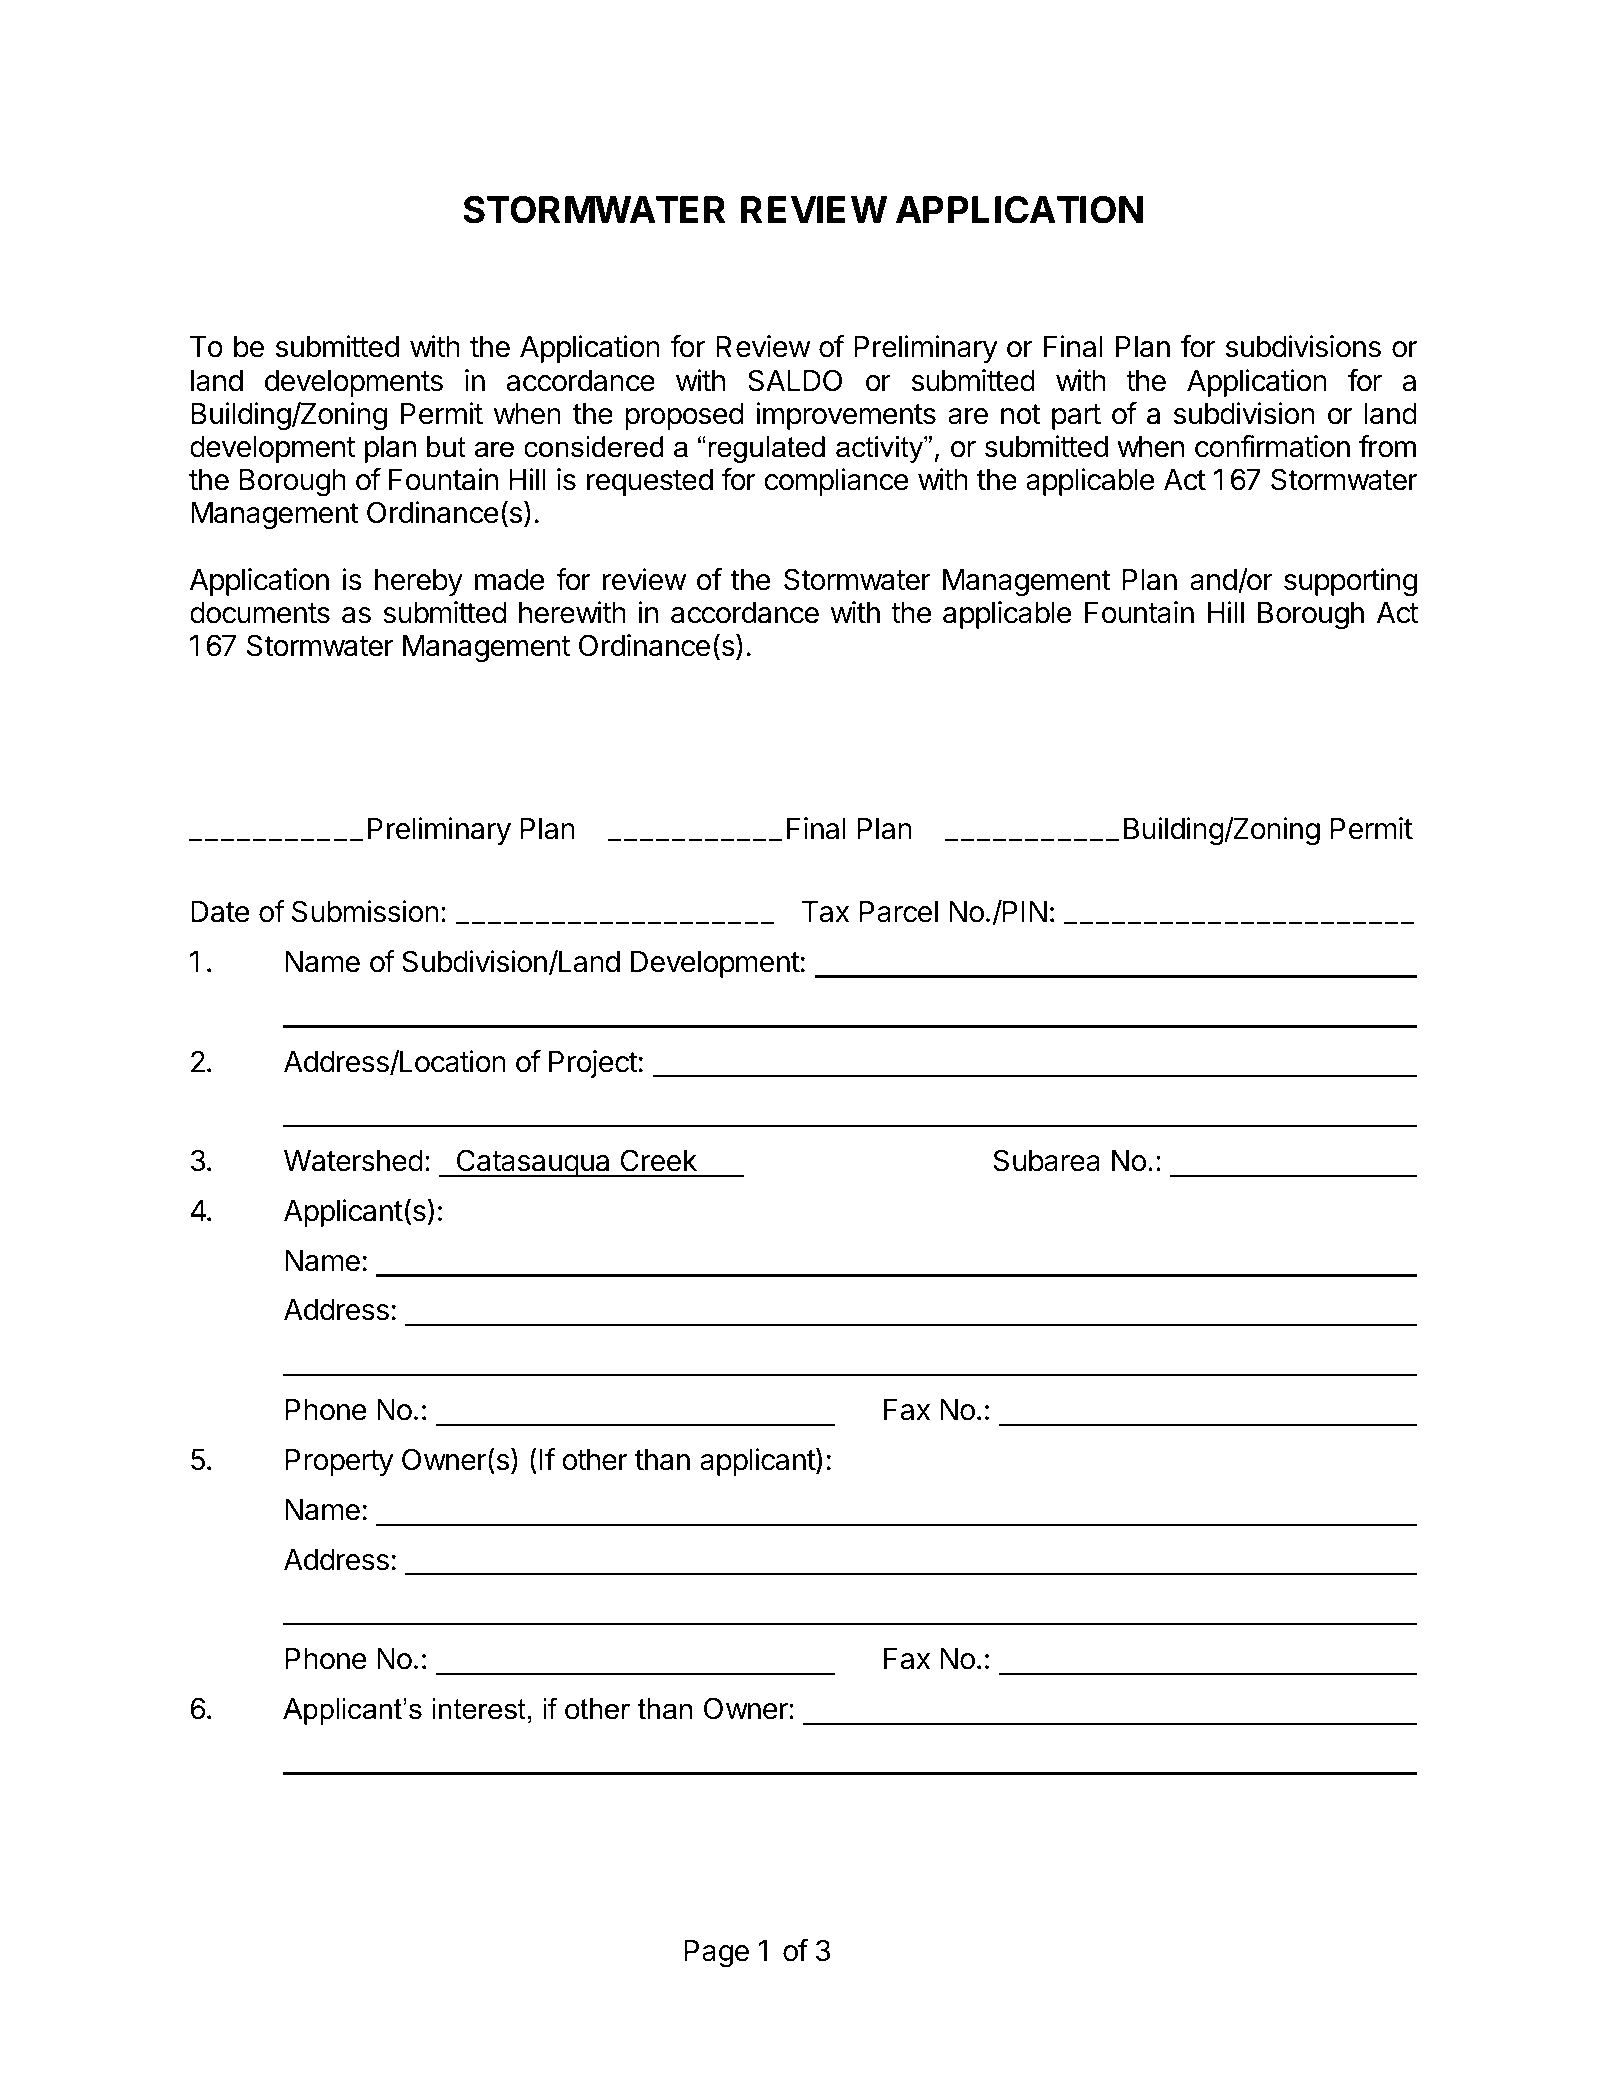 Image resolution: width=1606 pixels, height=2079 pixels. What do you see at coordinates (220, 912) in the screenshot?
I see `Date` at bounding box center [220, 912].
